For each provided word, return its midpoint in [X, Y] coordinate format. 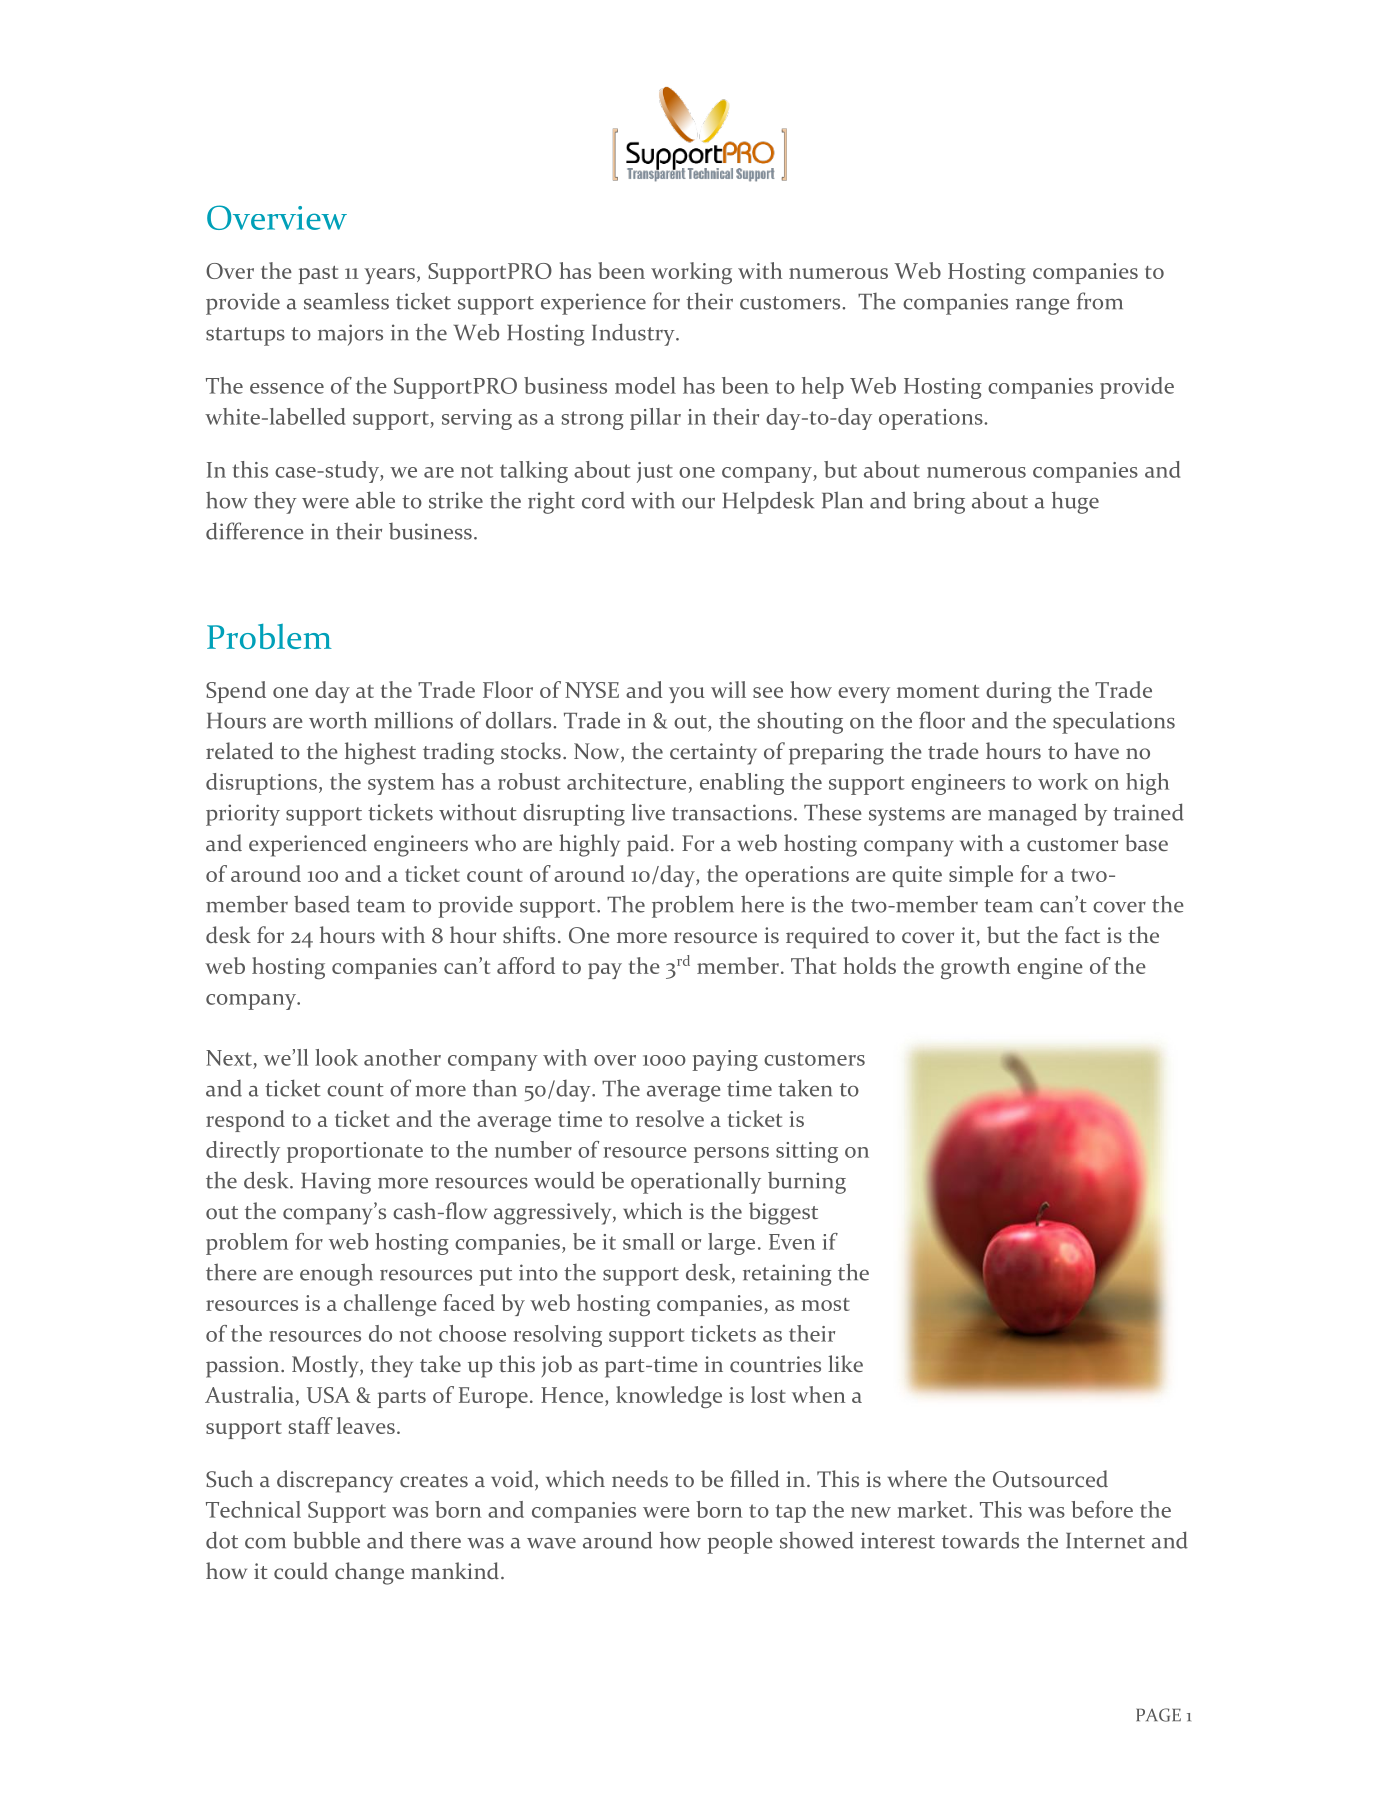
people [740, 1542]
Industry [634, 334]
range [1043, 307]
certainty [713, 754]
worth [338, 720]
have [1096, 750]
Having [336, 1183]
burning [807, 1183]
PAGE [1158, 1715]
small [648, 1241]
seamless [346, 301]
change [369, 1573]
